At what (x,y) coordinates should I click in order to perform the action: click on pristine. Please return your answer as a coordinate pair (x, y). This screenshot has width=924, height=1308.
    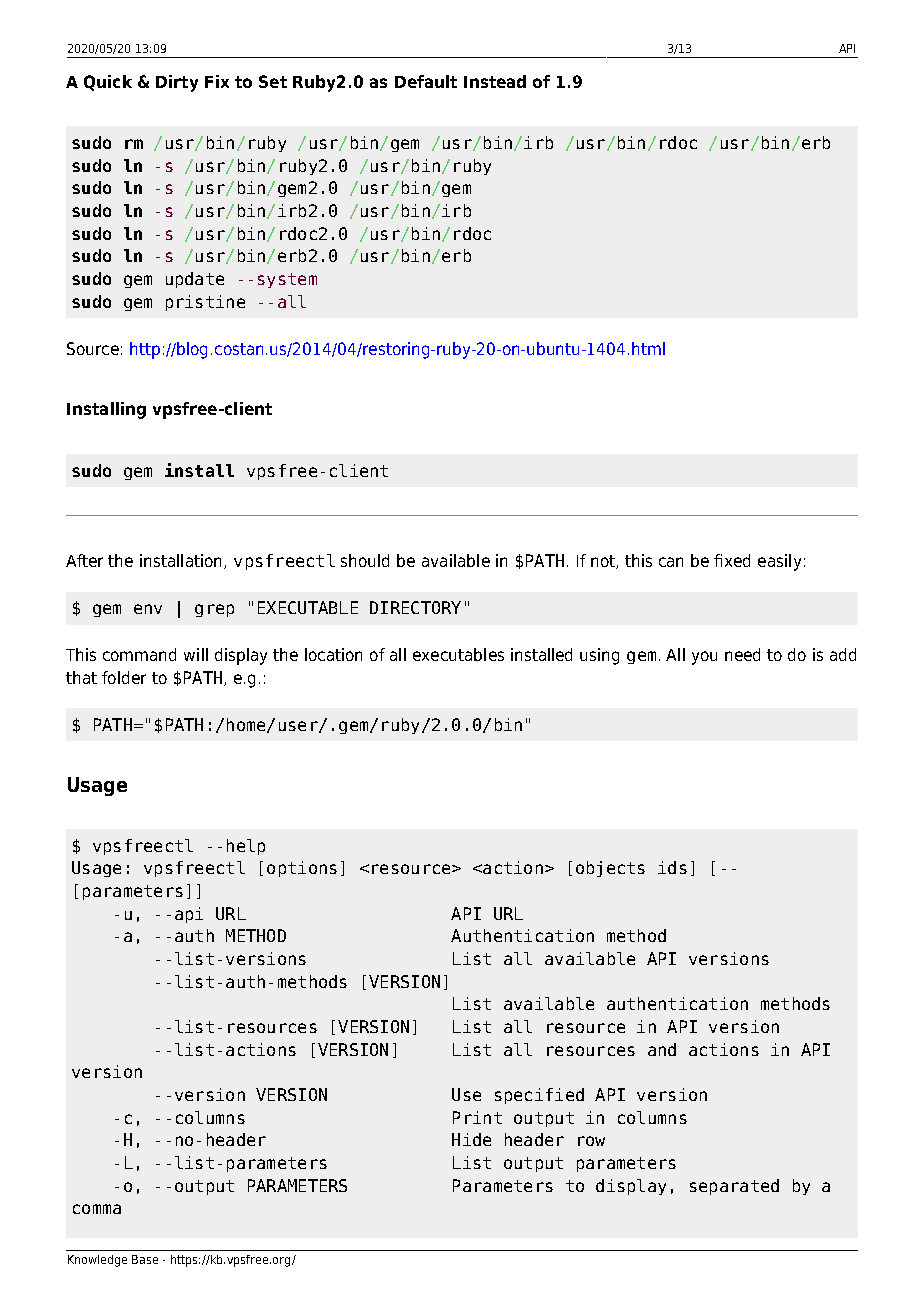
    Looking at the image, I should click on (205, 303).
